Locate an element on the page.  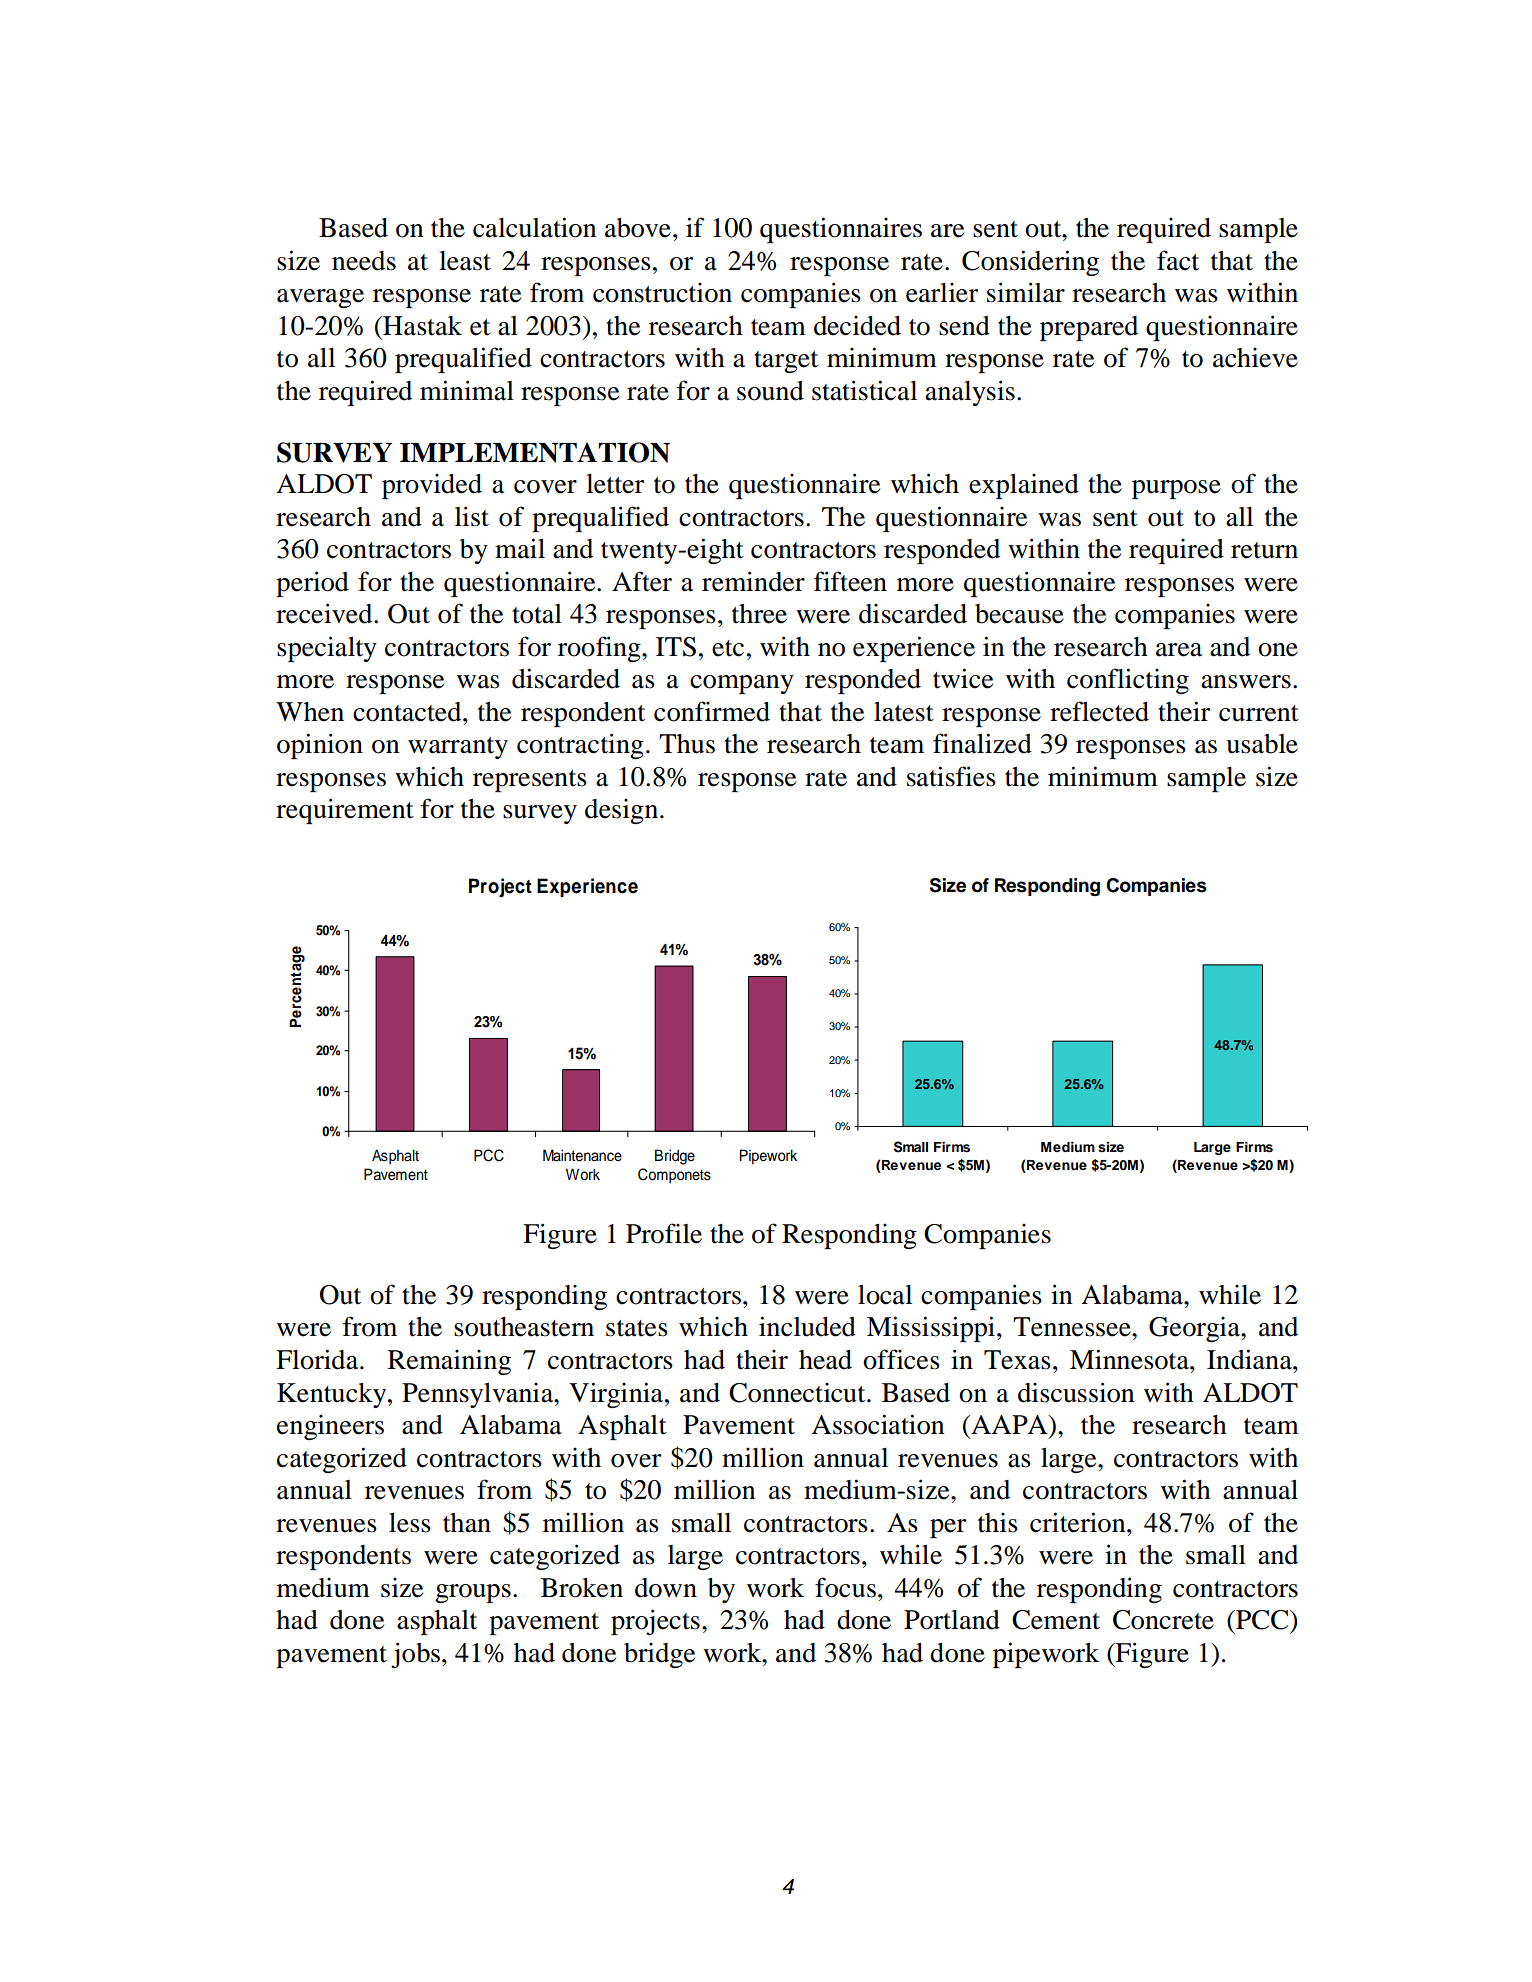
groups is located at coordinates (473, 1593).
